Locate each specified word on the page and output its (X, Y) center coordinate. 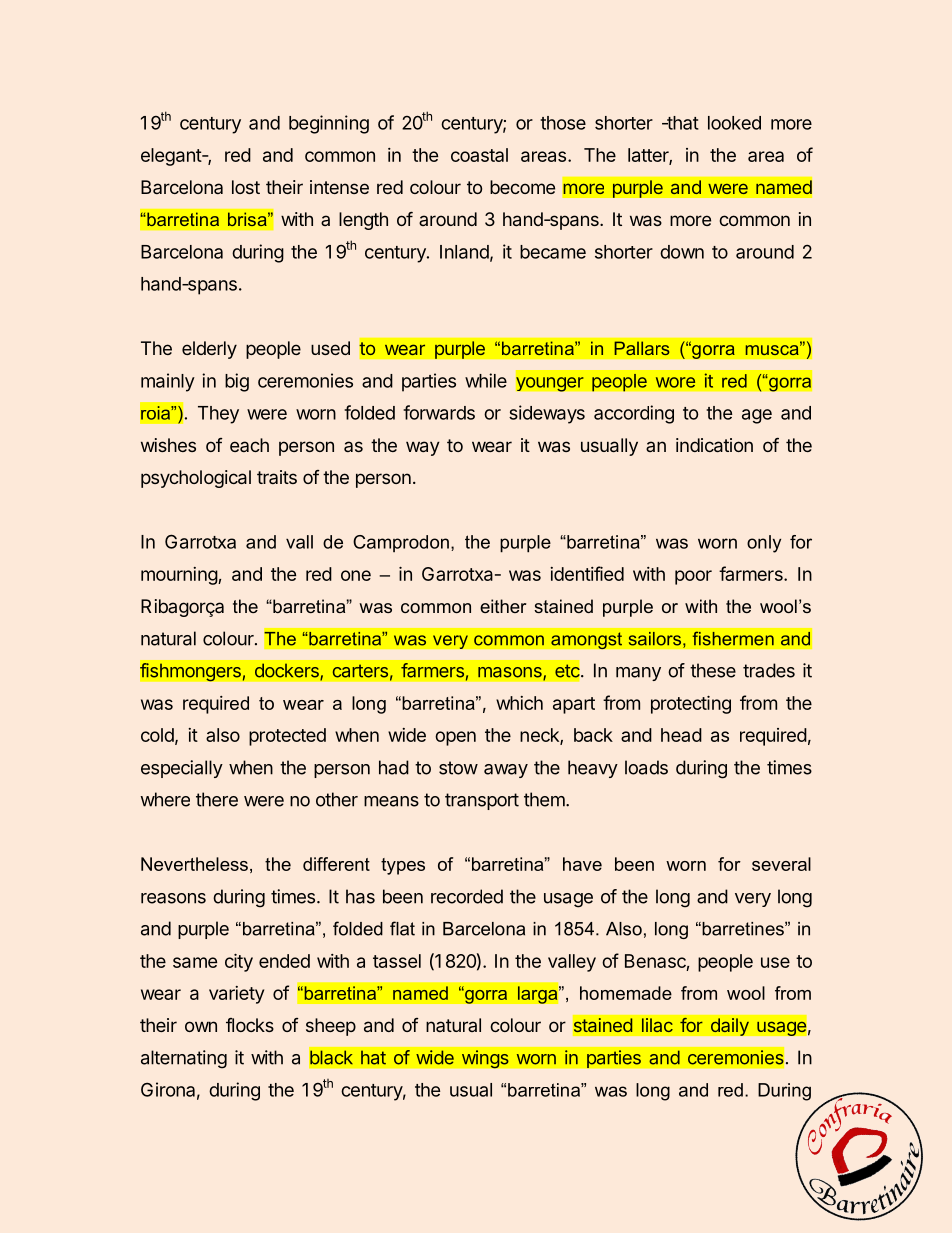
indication (714, 445)
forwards (439, 412)
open (455, 738)
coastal (479, 155)
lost (246, 187)
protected (287, 737)
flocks (250, 1025)
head (681, 735)
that (682, 123)
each (249, 445)
